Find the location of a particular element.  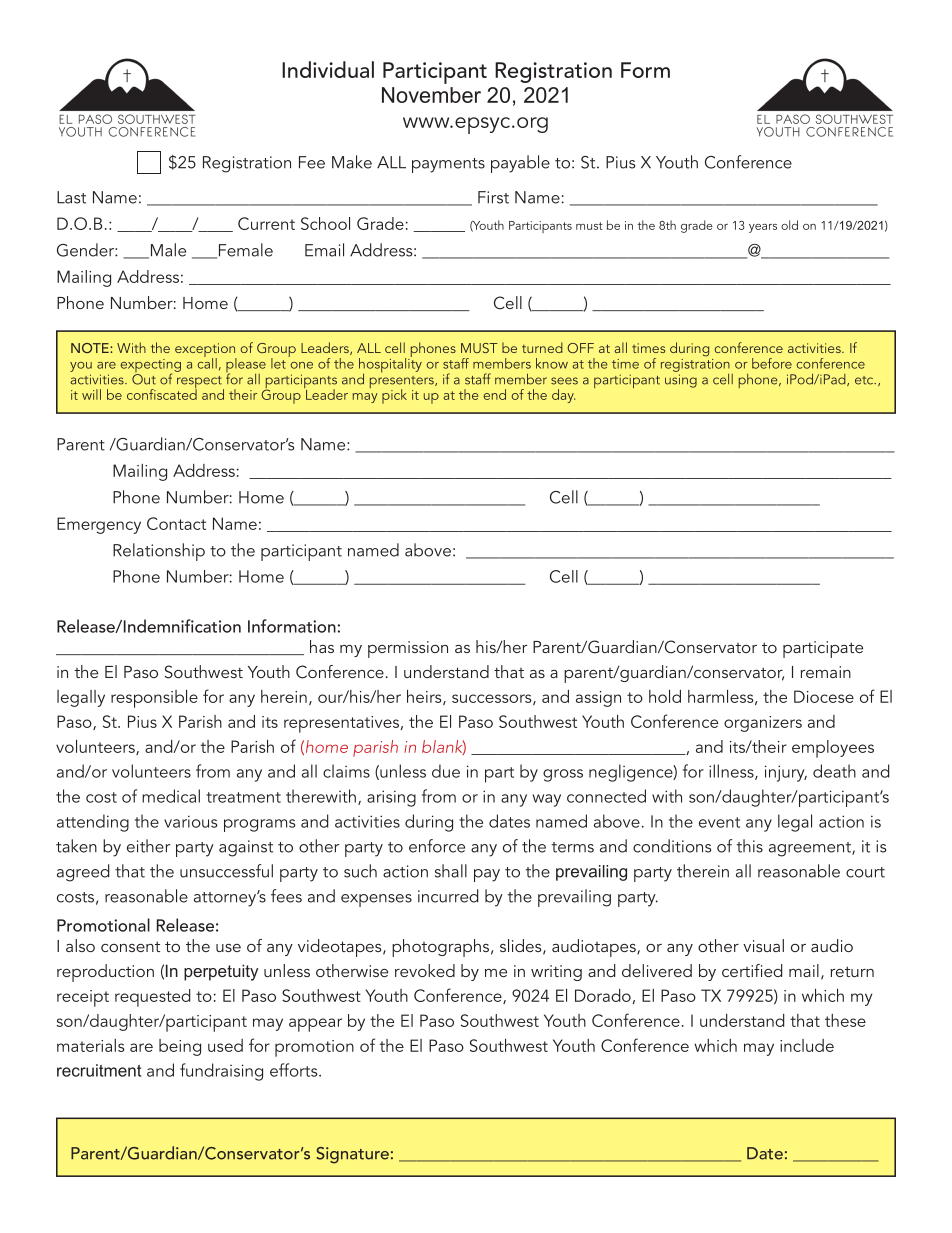

include is located at coordinates (807, 1045).
